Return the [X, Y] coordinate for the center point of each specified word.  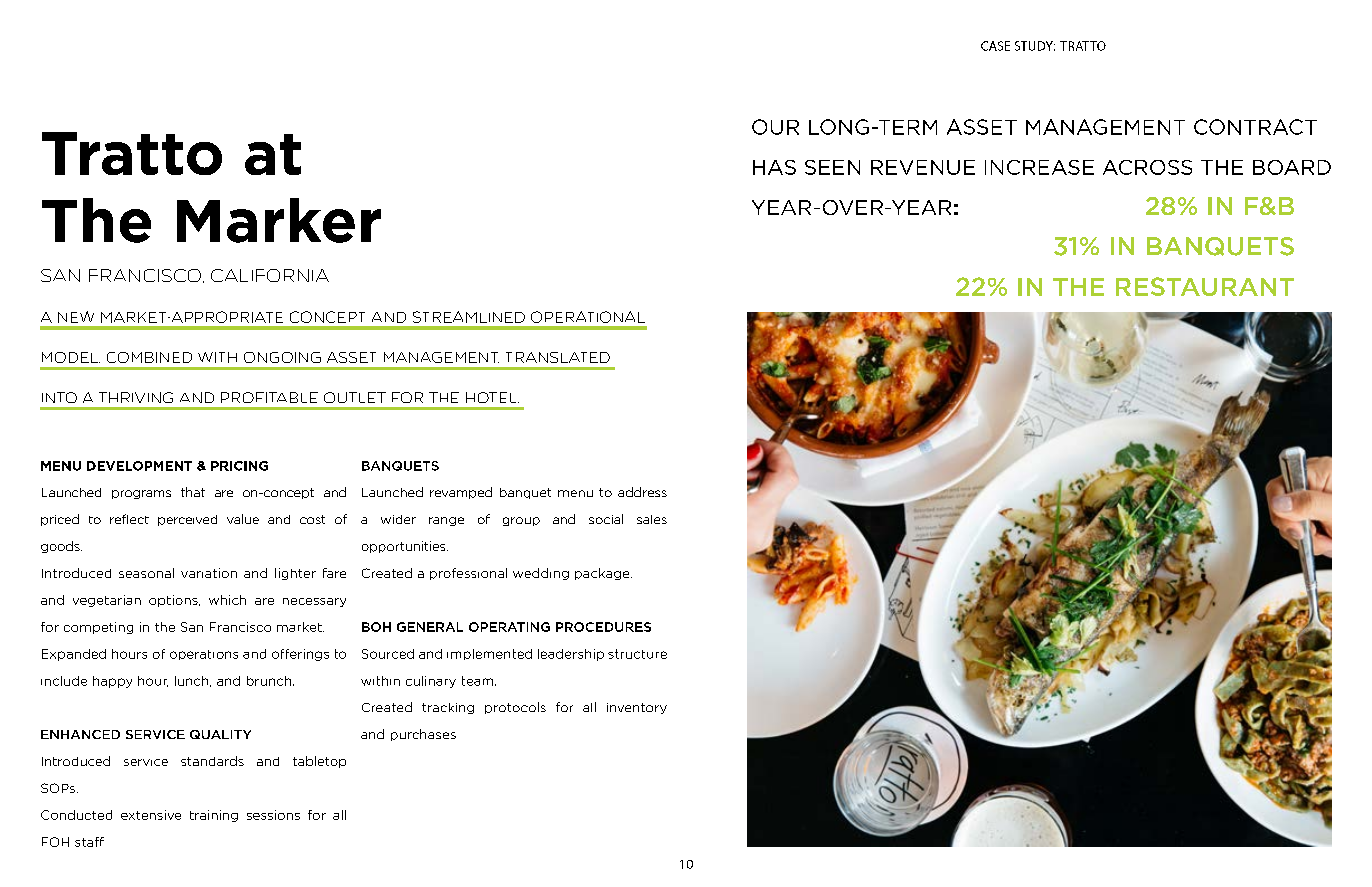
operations [204, 655]
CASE [995, 46]
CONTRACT [1255, 127]
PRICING [239, 466]
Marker [279, 220]
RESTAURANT [1205, 286]
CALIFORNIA [270, 275]
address [642, 492]
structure [637, 654]
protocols [515, 708]
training [214, 816]
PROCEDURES [603, 627]
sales [652, 519]
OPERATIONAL [588, 317]
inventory [637, 708]
